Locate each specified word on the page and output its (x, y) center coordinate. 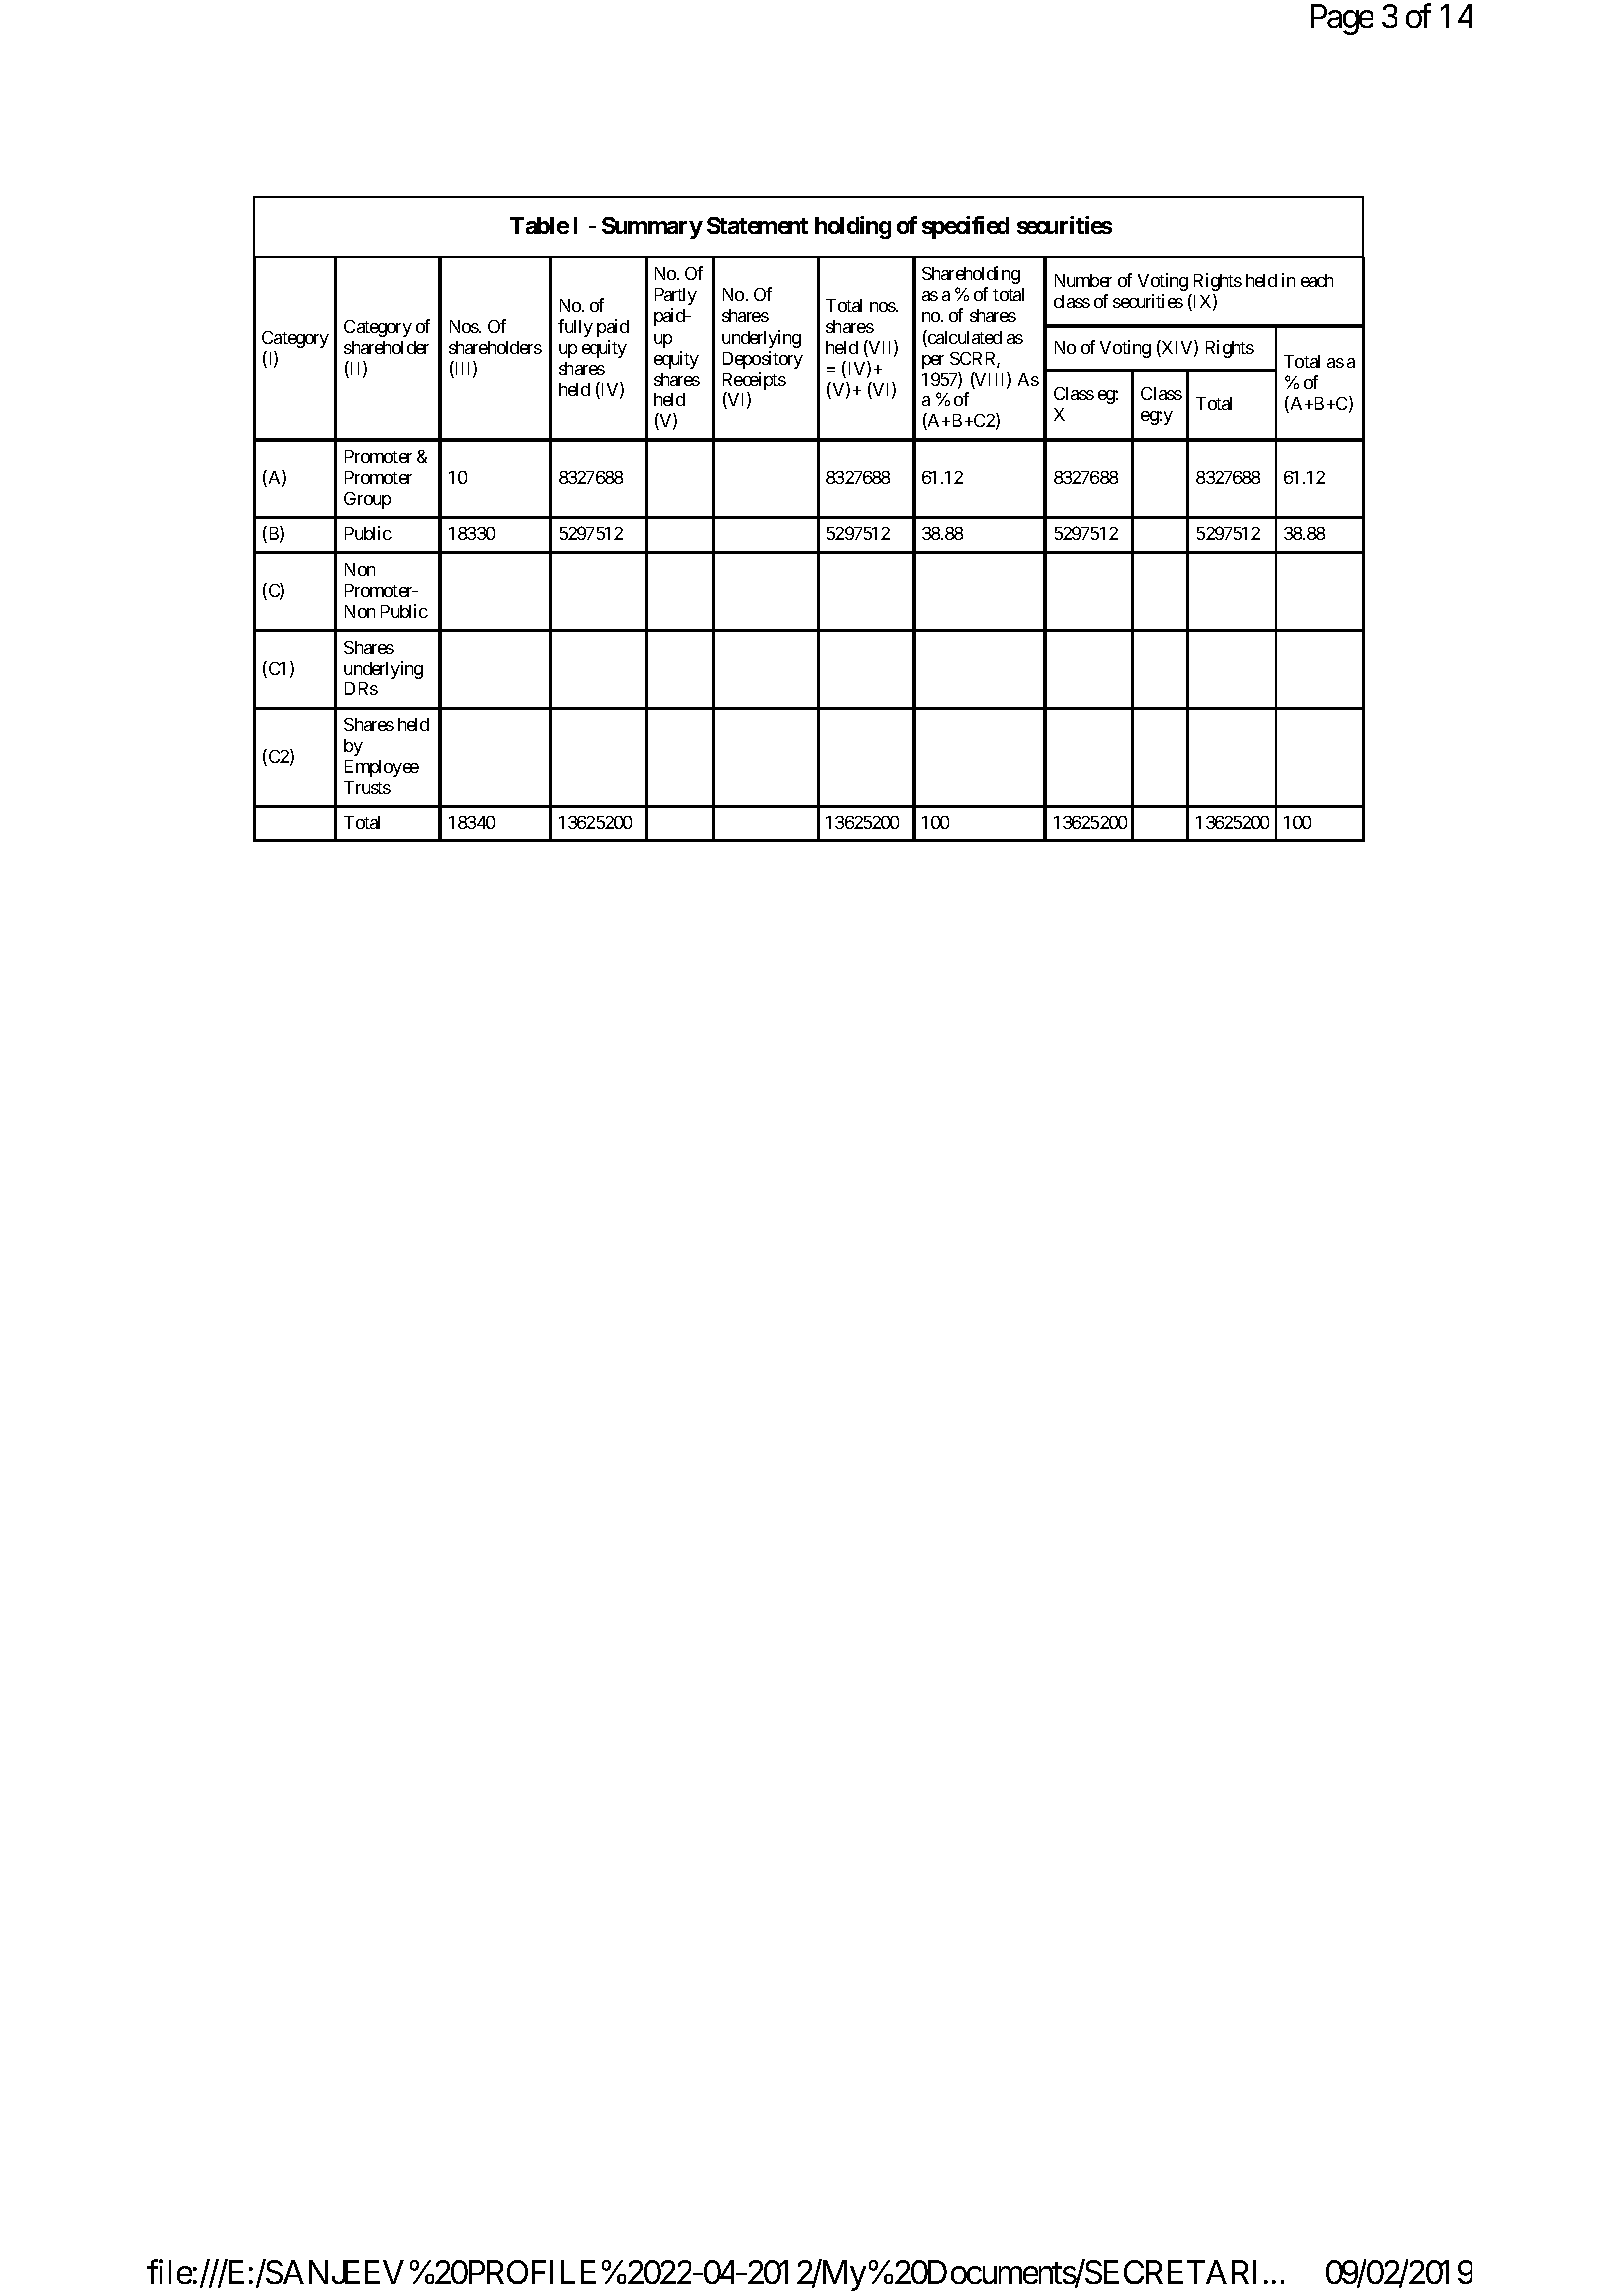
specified (965, 227)
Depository (763, 360)
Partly (676, 296)
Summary (652, 228)
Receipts (754, 381)
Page (1342, 20)
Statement (757, 225)
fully (575, 328)
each (1317, 280)
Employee (382, 768)
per (933, 362)
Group (367, 500)
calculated (964, 338)
